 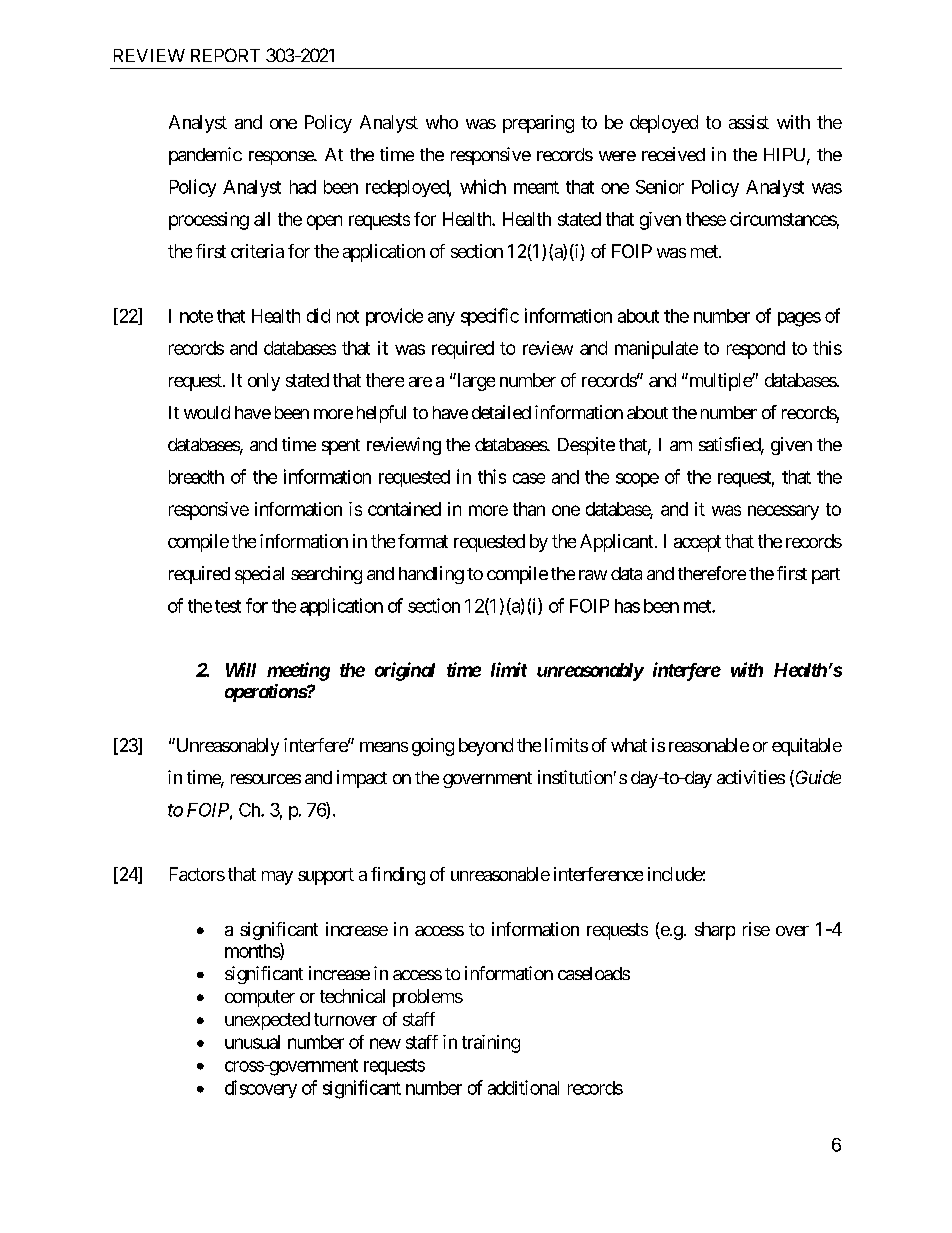 I want to click on preparing, so click(x=538, y=124).
